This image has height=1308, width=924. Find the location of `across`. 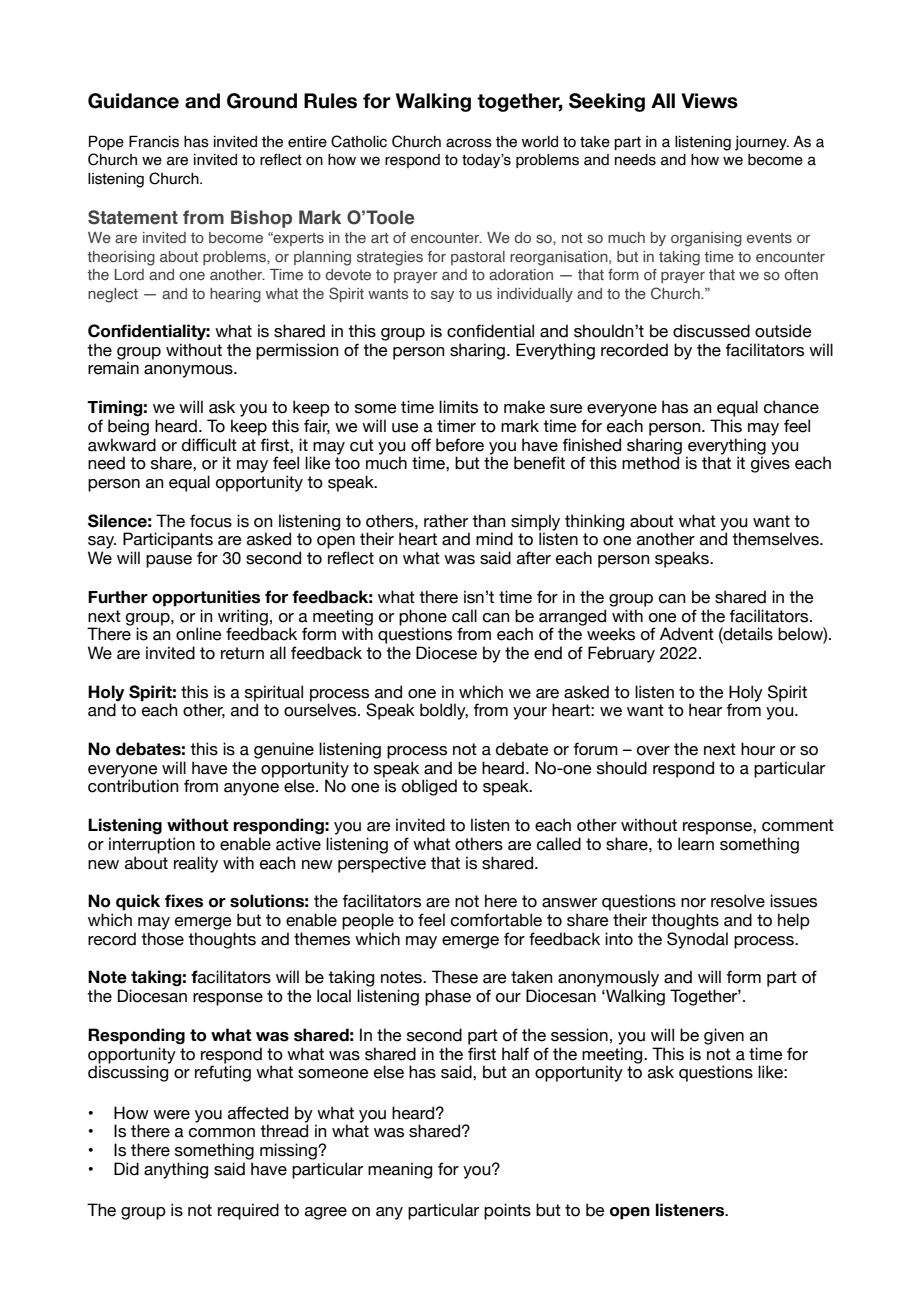

across is located at coordinates (469, 143).
